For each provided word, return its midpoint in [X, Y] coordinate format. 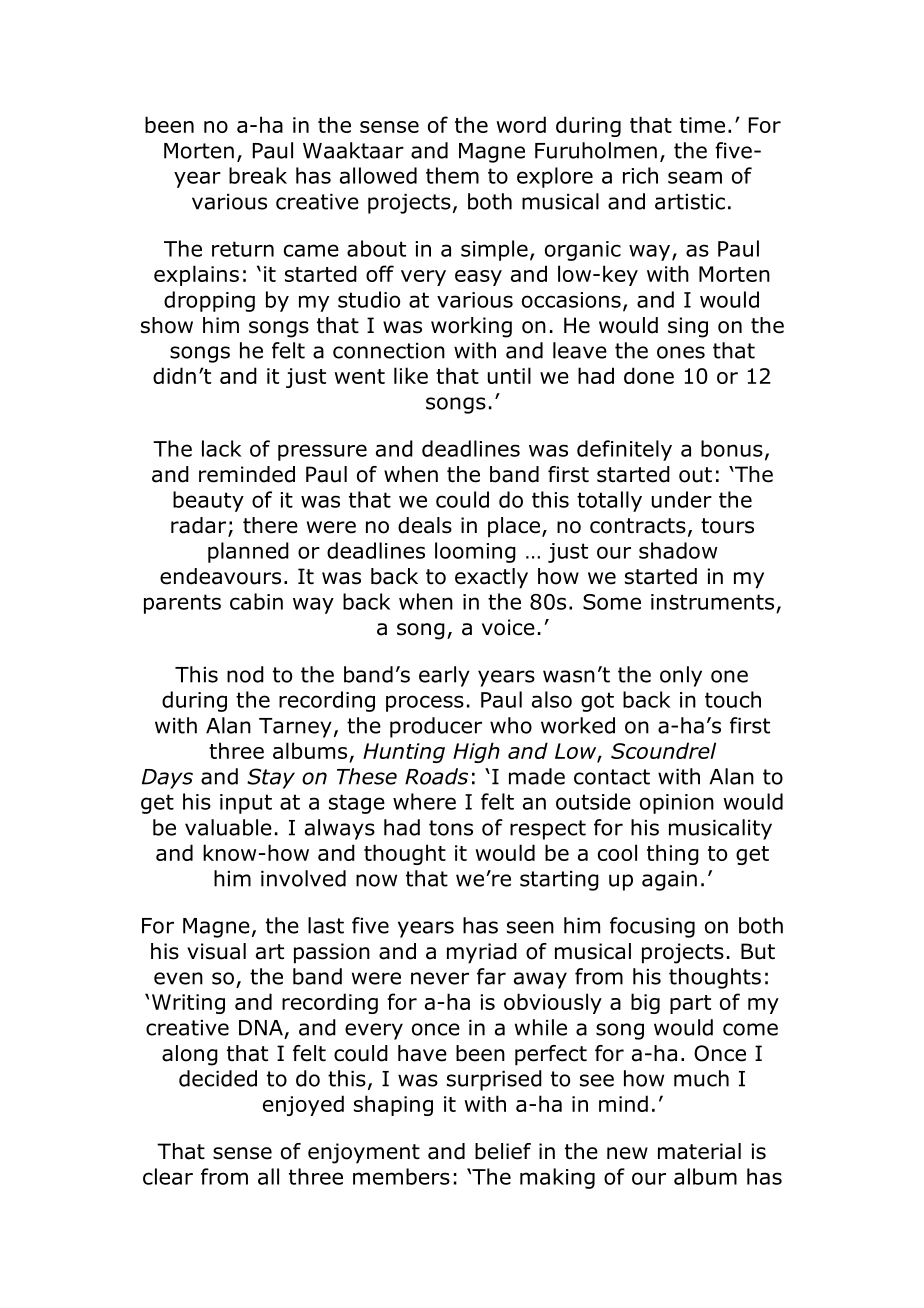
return [243, 249]
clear [168, 1176]
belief [503, 1151]
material [699, 1151]
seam [695, 177]
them [452, 175]
